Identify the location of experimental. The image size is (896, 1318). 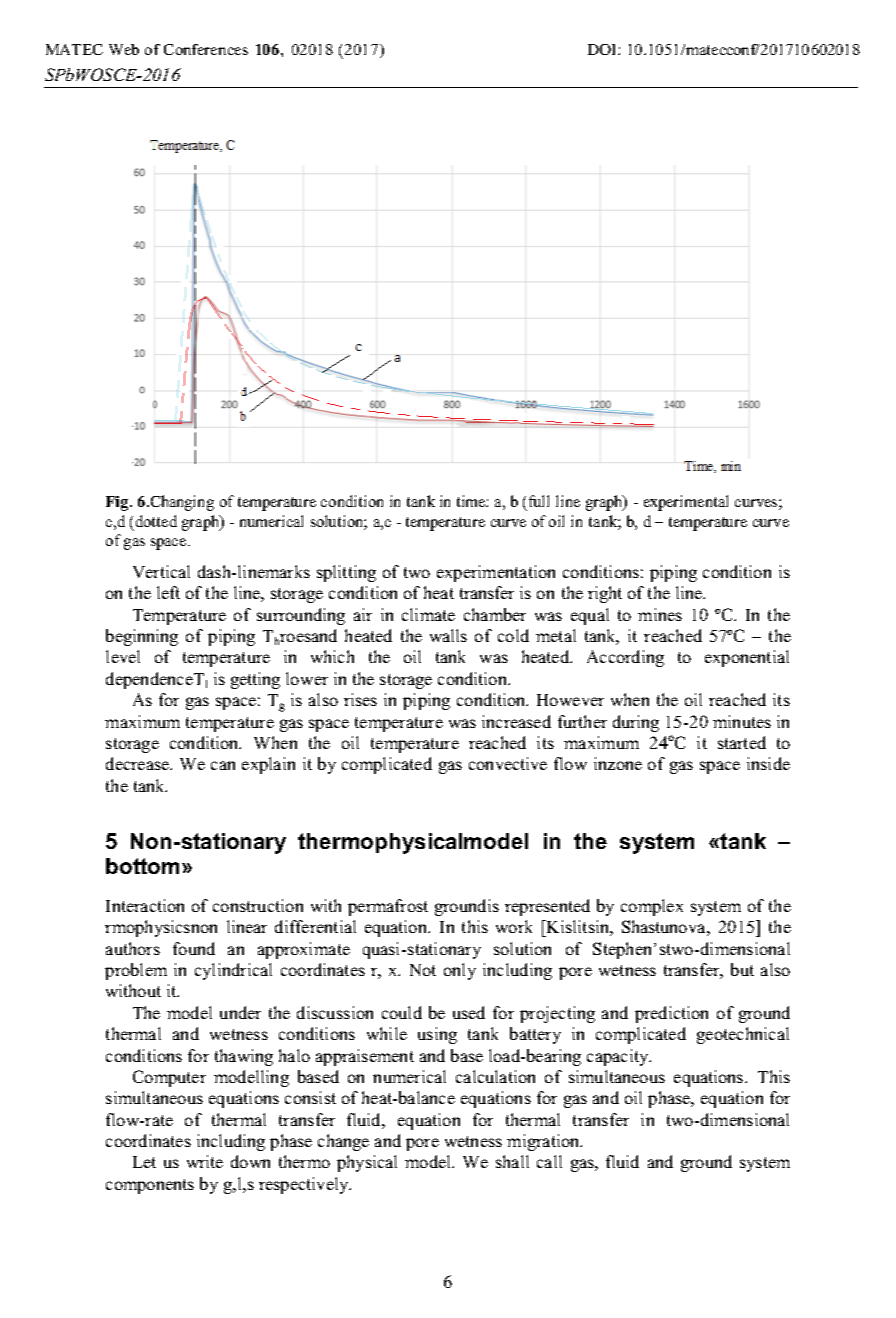
(686, 503).
